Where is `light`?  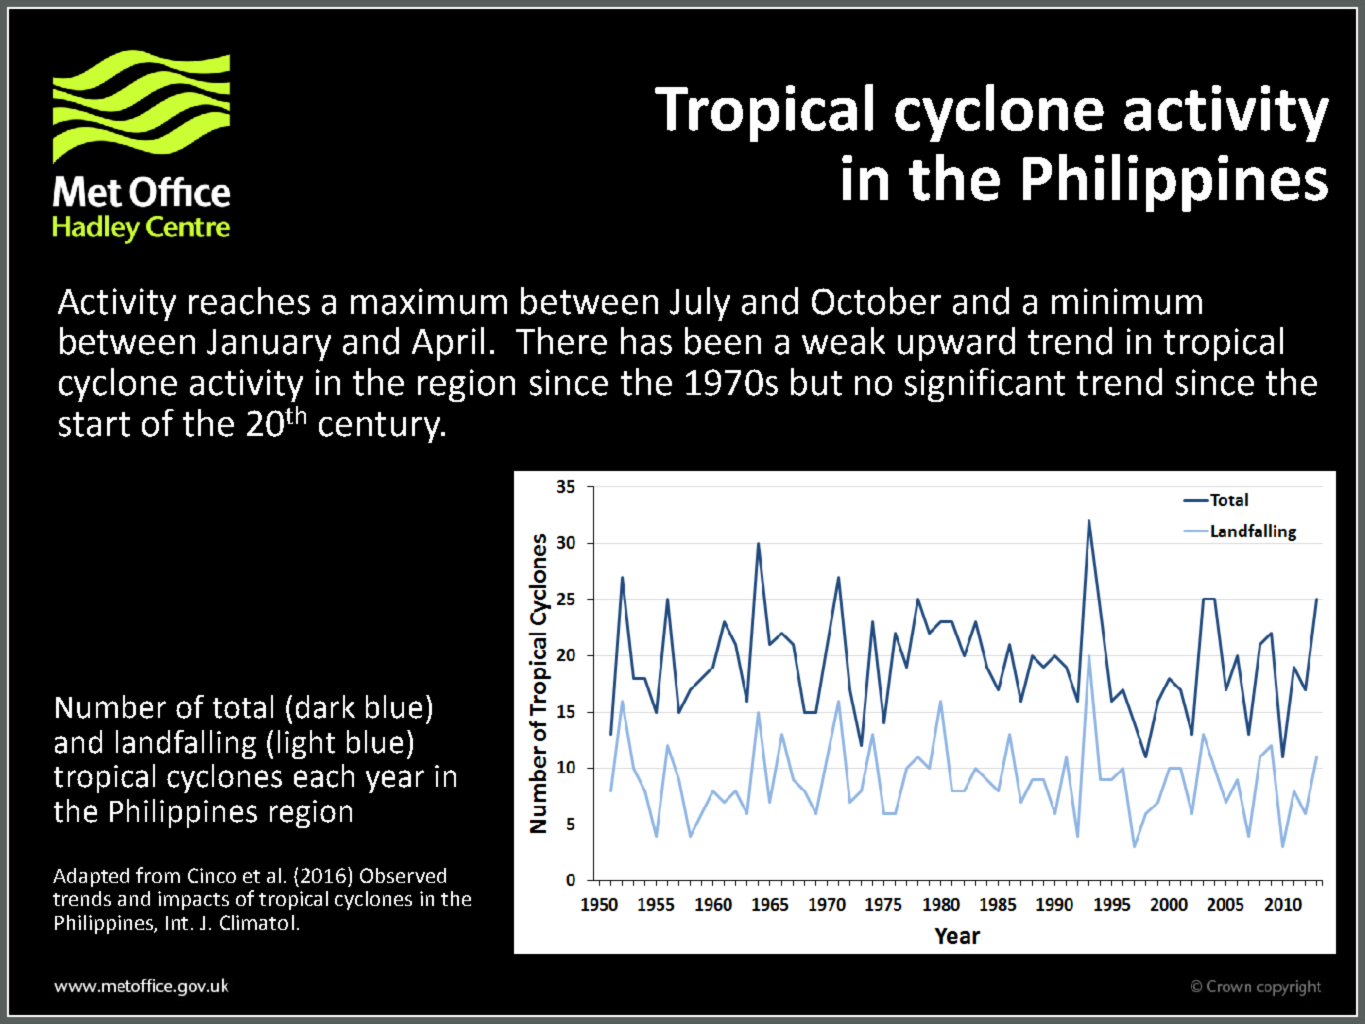
light is located at coordinates (306, 744).
